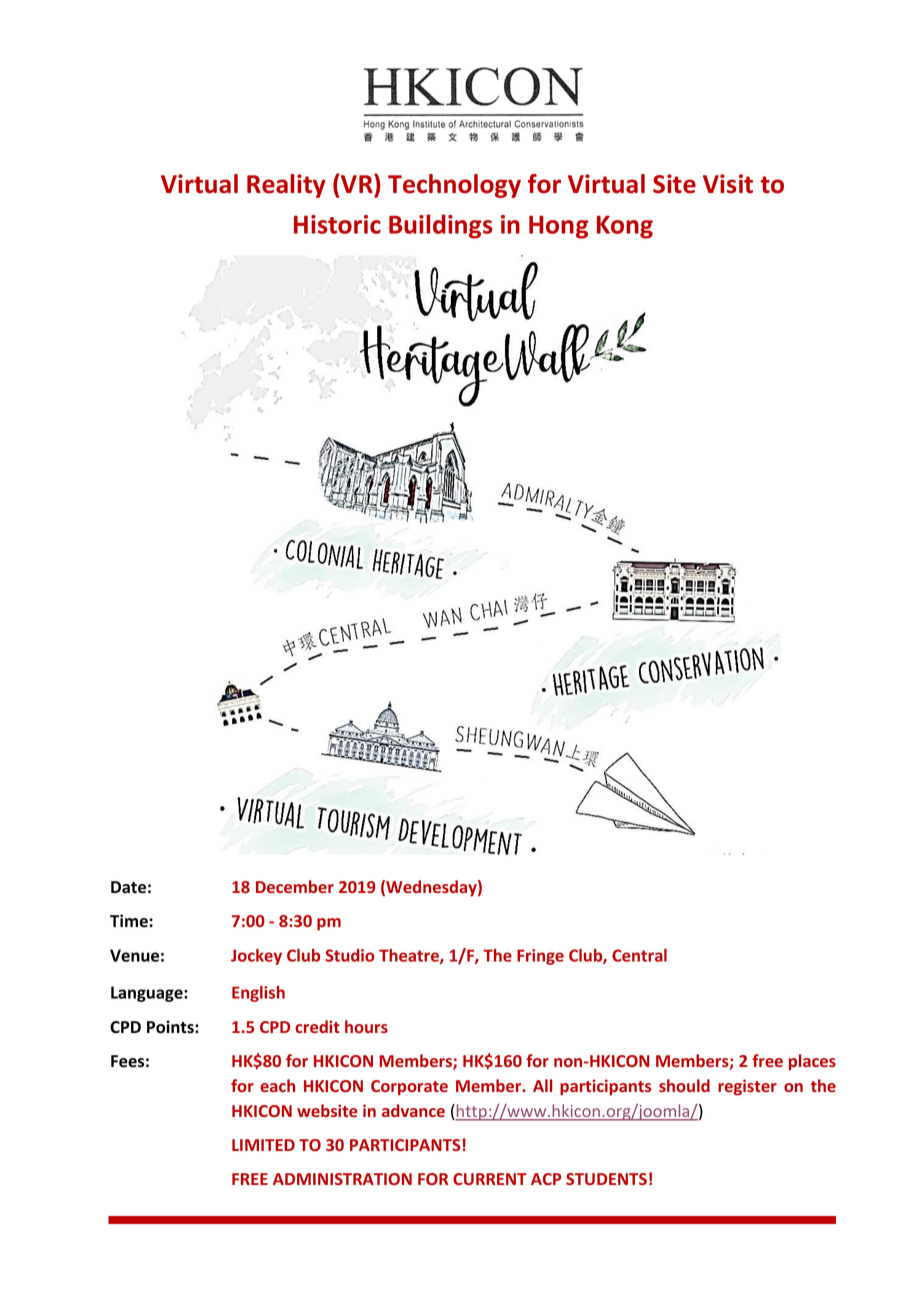  What do you see at coordinates (625, 227) in the screenshot?
I see `Kong` at bounding box center [625, 227].
